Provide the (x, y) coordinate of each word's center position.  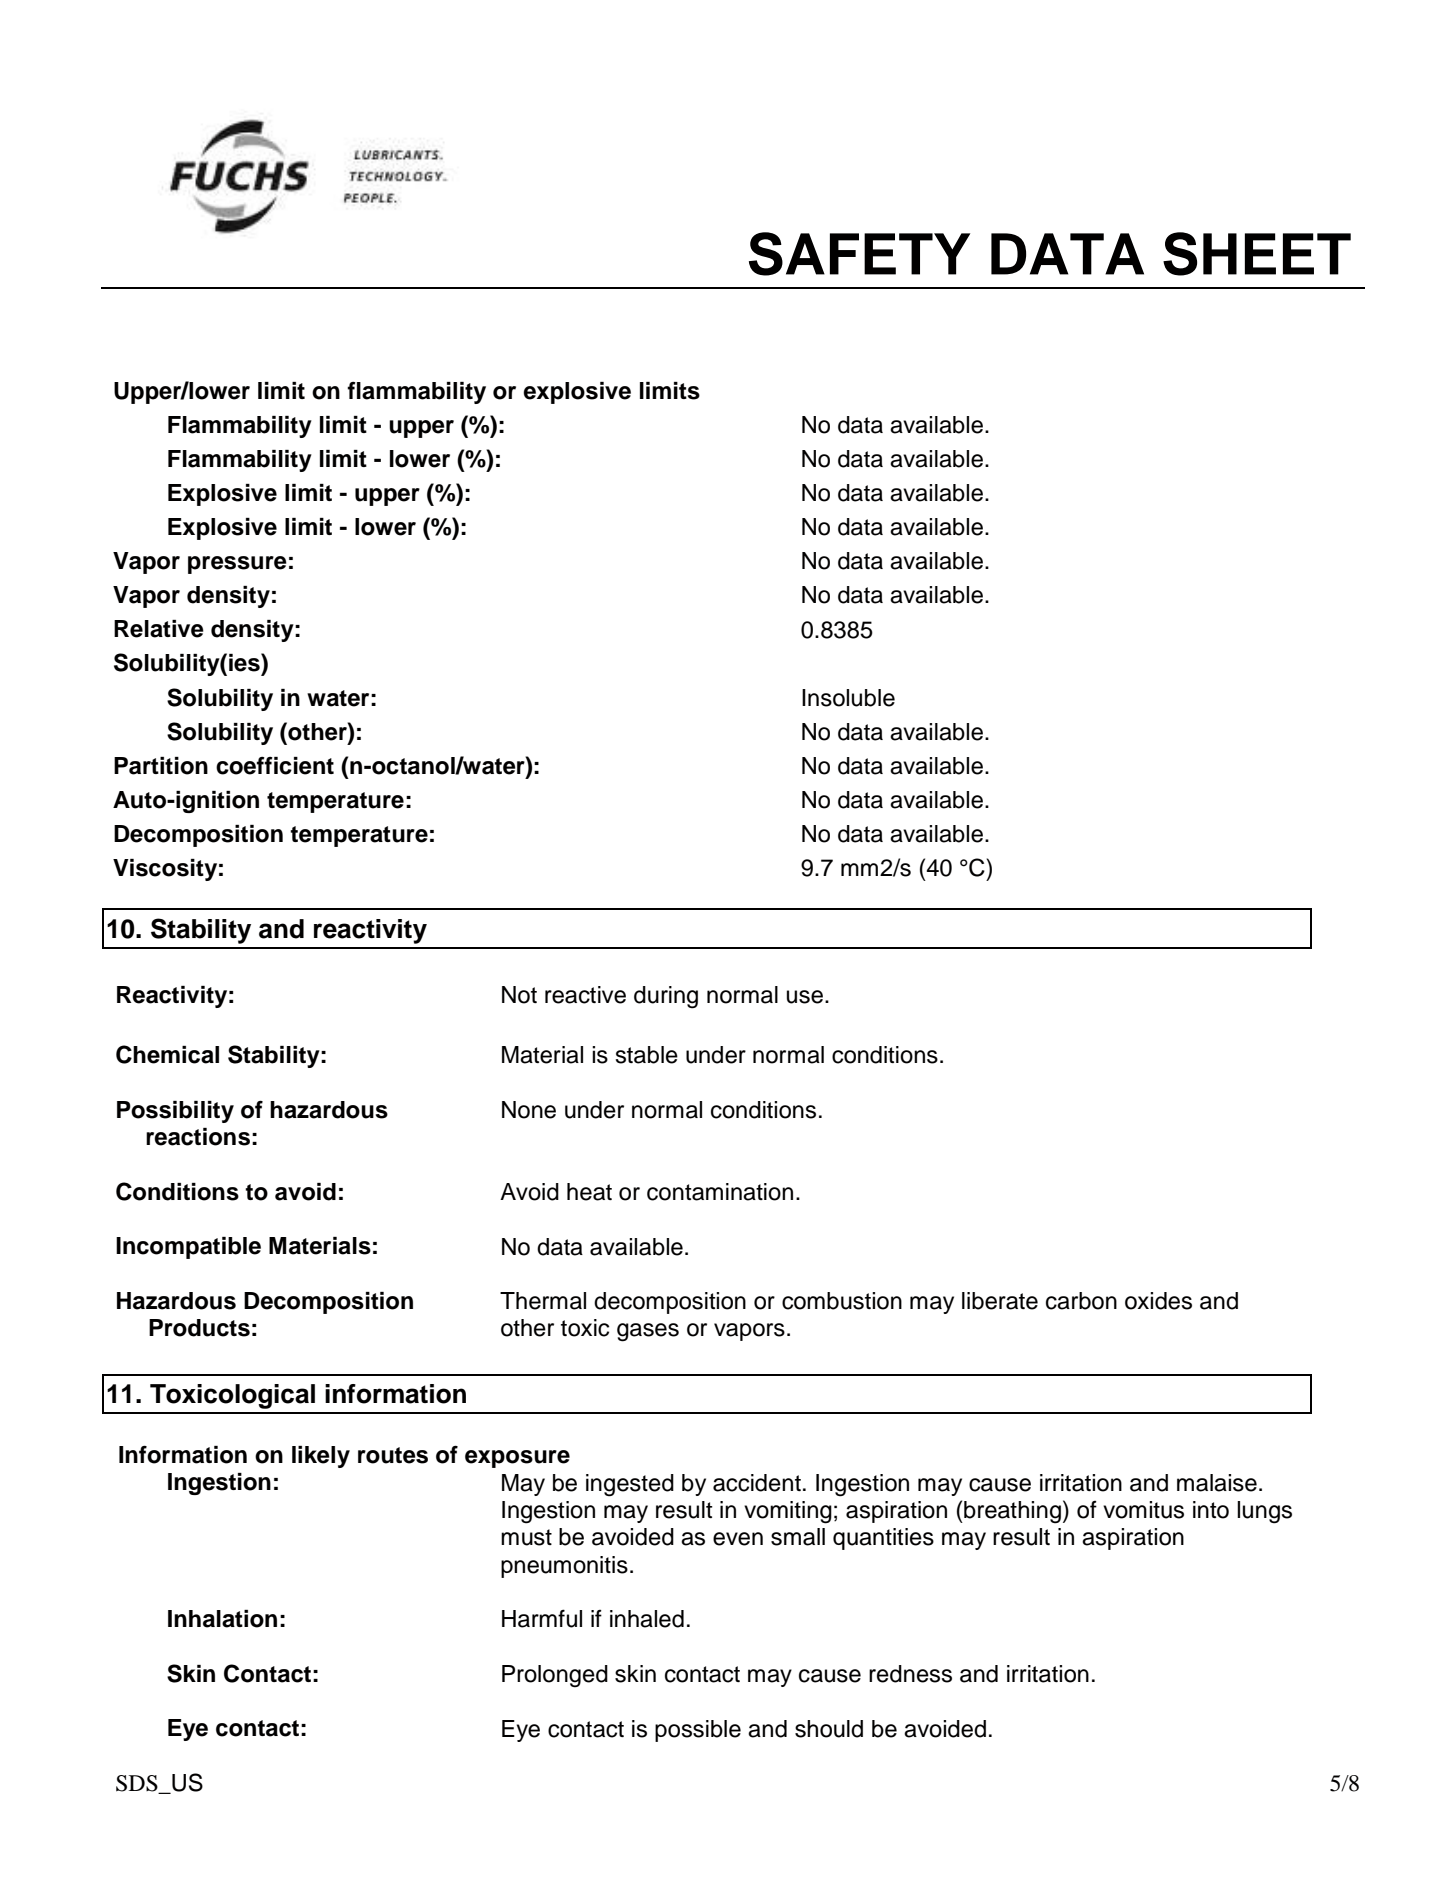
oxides (1158, 1301)
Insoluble (848, 698)
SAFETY (859, 254)
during (666, 997)
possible (698, 1731)
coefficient (275, 766)
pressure (237, 565)
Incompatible (188, 1248)
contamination (720, 1192)
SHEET (1257, 254)
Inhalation (222, 1619)
